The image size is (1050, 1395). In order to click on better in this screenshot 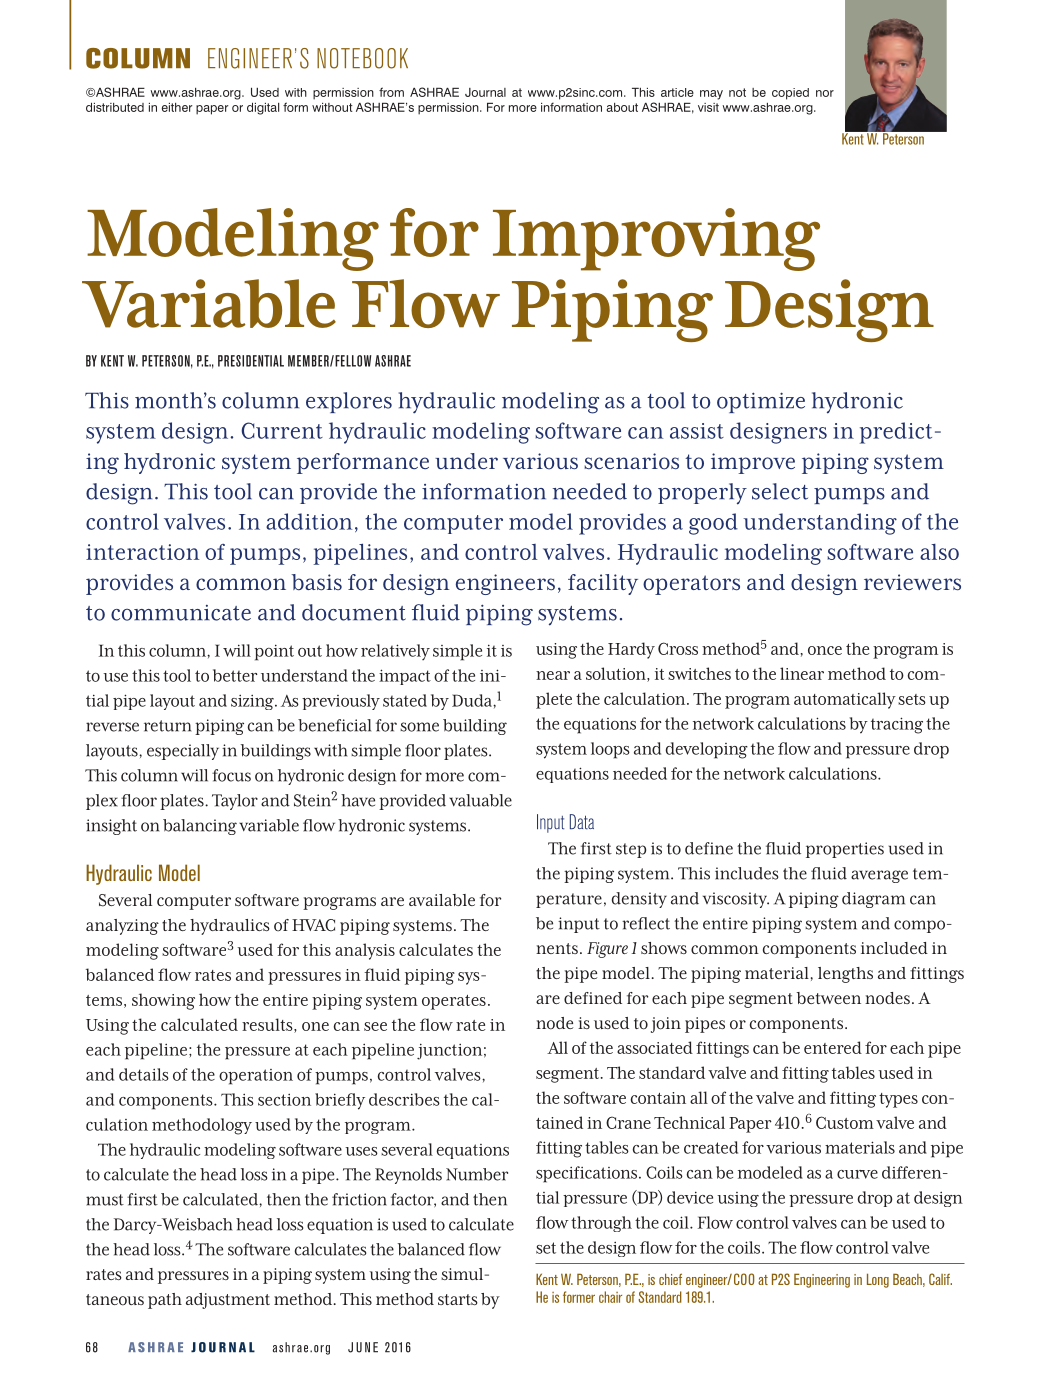, I will do `click(235, 675)`.
